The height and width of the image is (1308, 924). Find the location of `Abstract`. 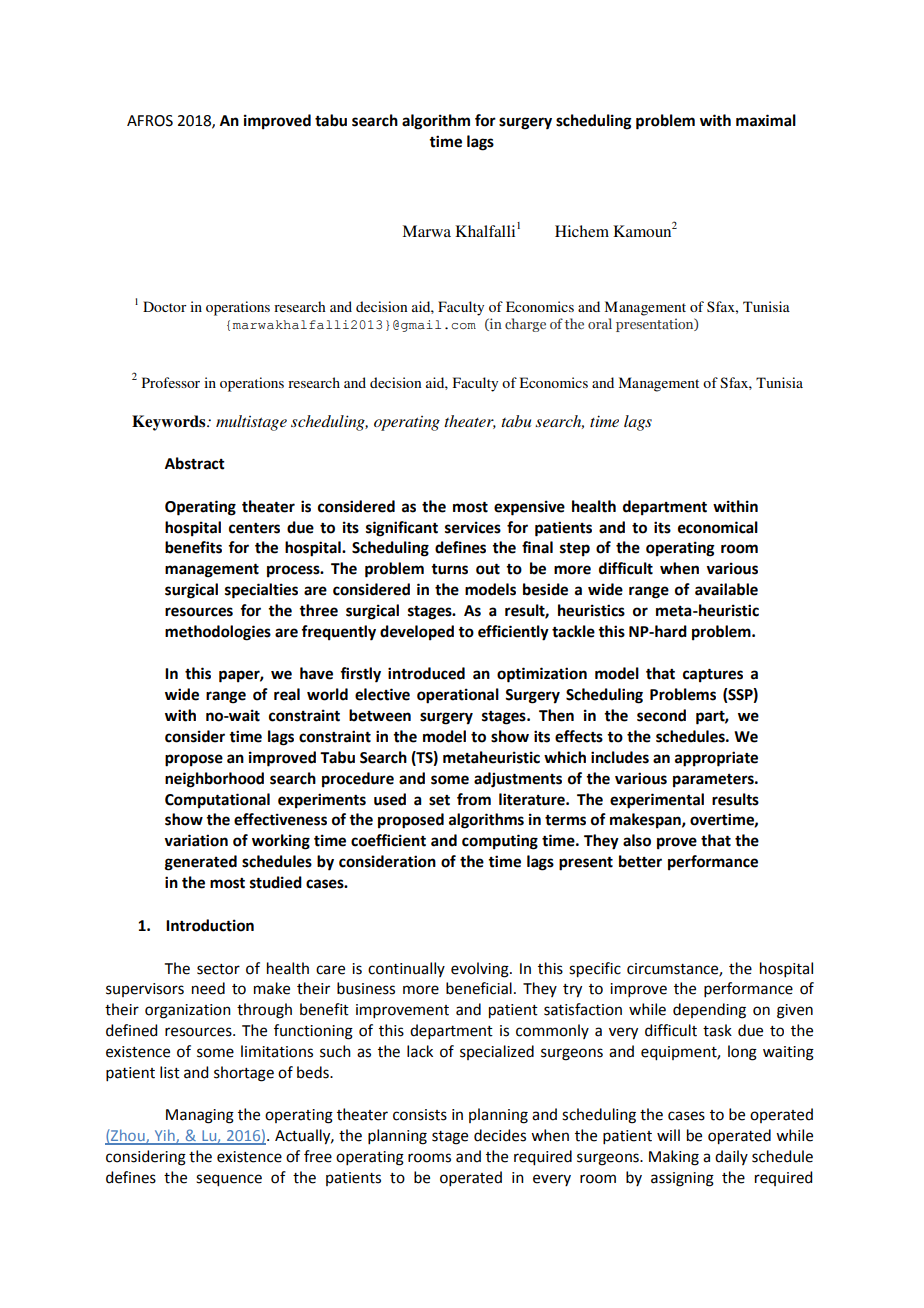

Abstract is located at coordinates (195, 463).
